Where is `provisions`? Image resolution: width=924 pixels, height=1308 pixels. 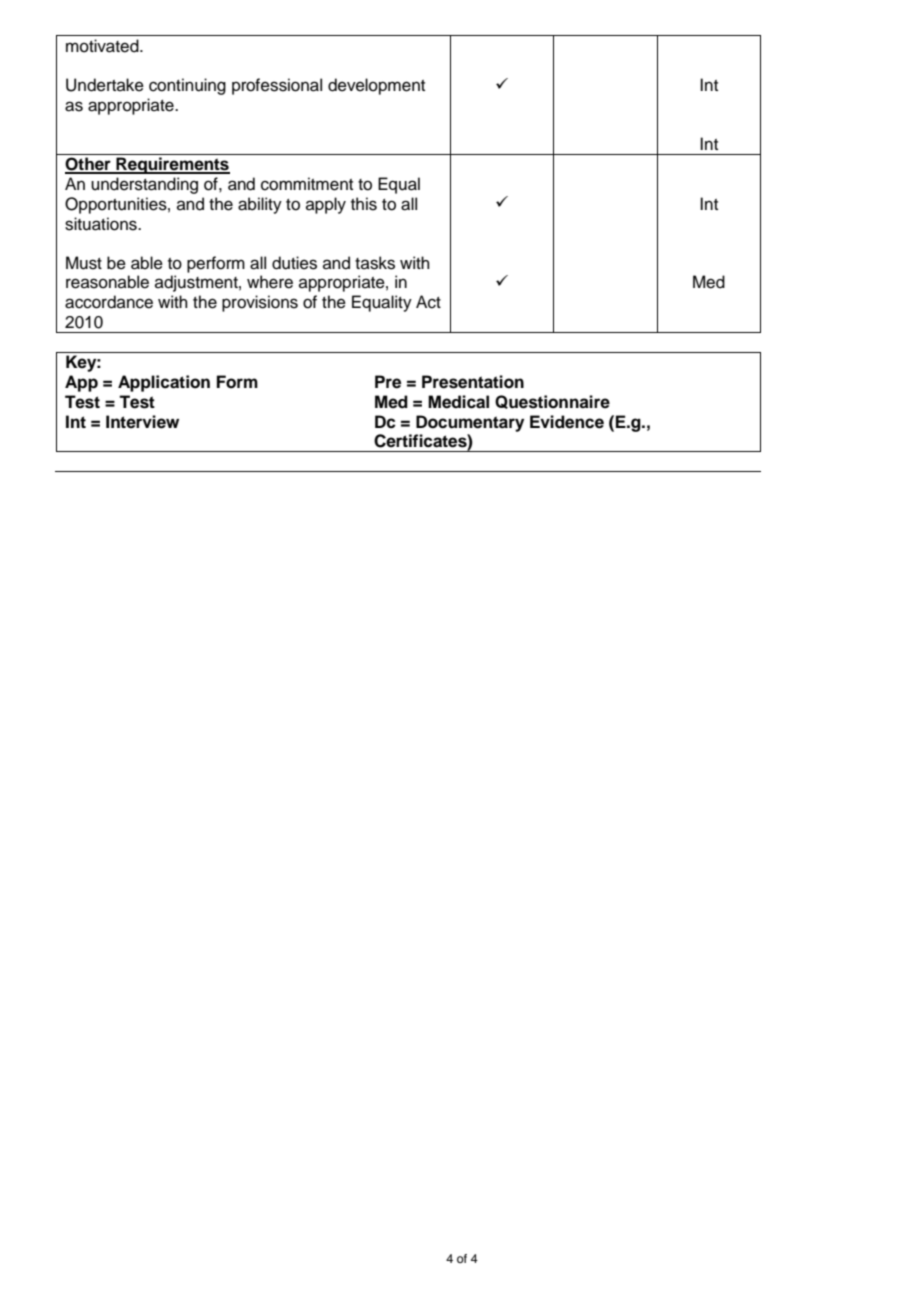
provisions is located at coordinates (260, 303).
